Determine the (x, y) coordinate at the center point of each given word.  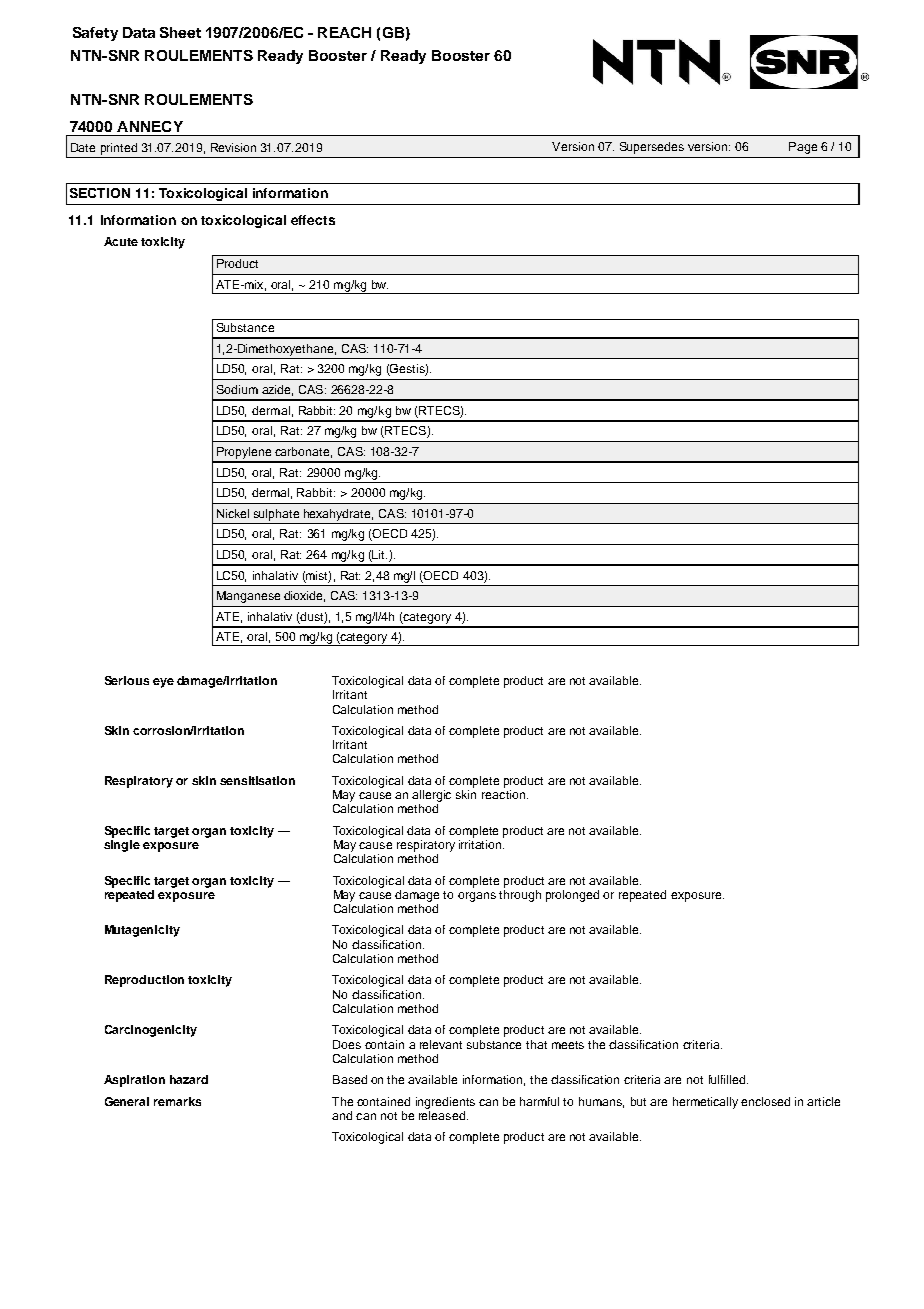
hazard (189, 1079)
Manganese (248, 597)
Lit (379, 556)
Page (803, 148)
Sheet (180, 32)
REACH (344, 32)
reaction (503, 794)
